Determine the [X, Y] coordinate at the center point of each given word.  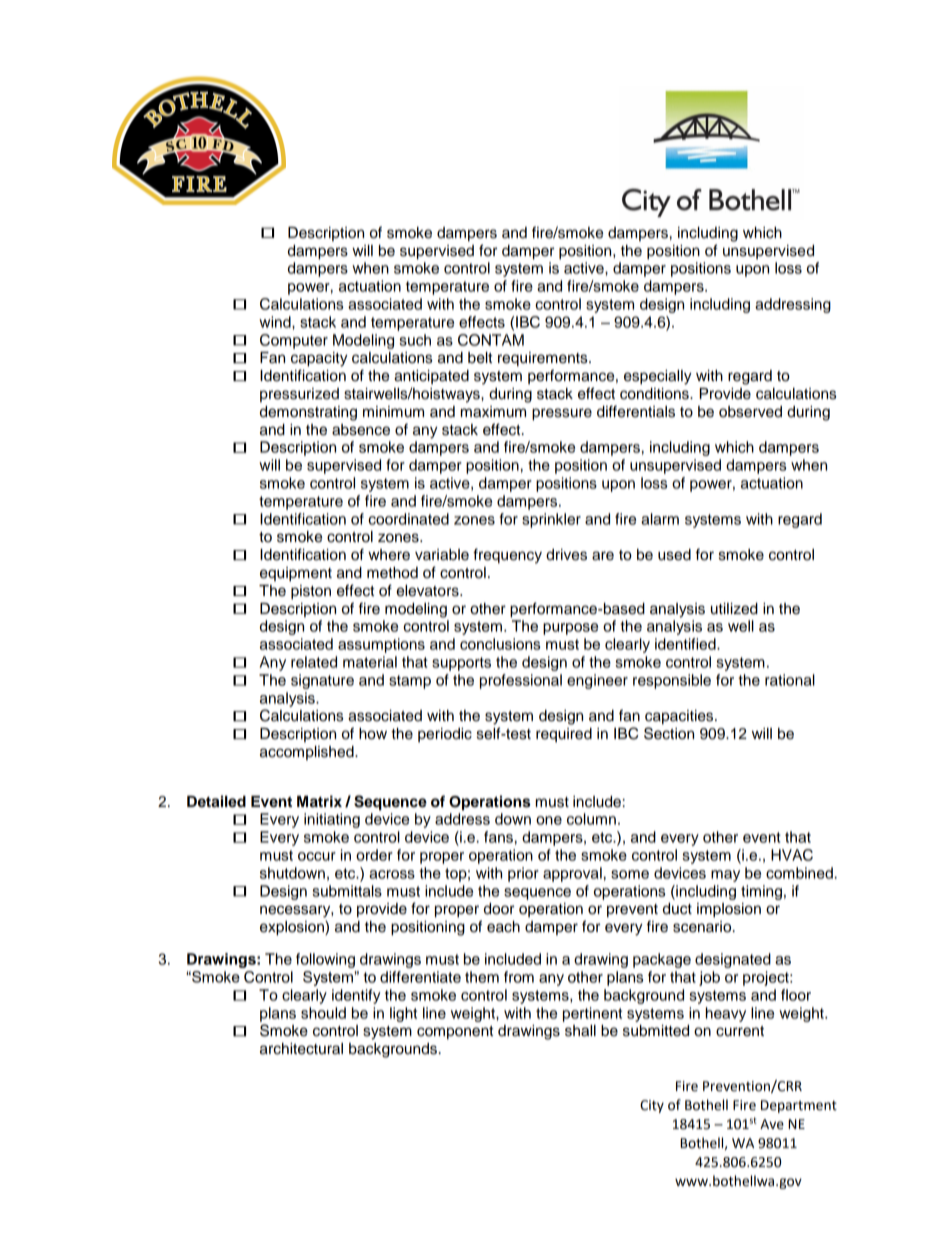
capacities [680, 717]
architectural [301, 1049]
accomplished [308, 753]
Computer [294, 341]
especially [658, 377]
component [455, 1033]
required [564, 735]
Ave [772, 1124]
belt [480, 358]
